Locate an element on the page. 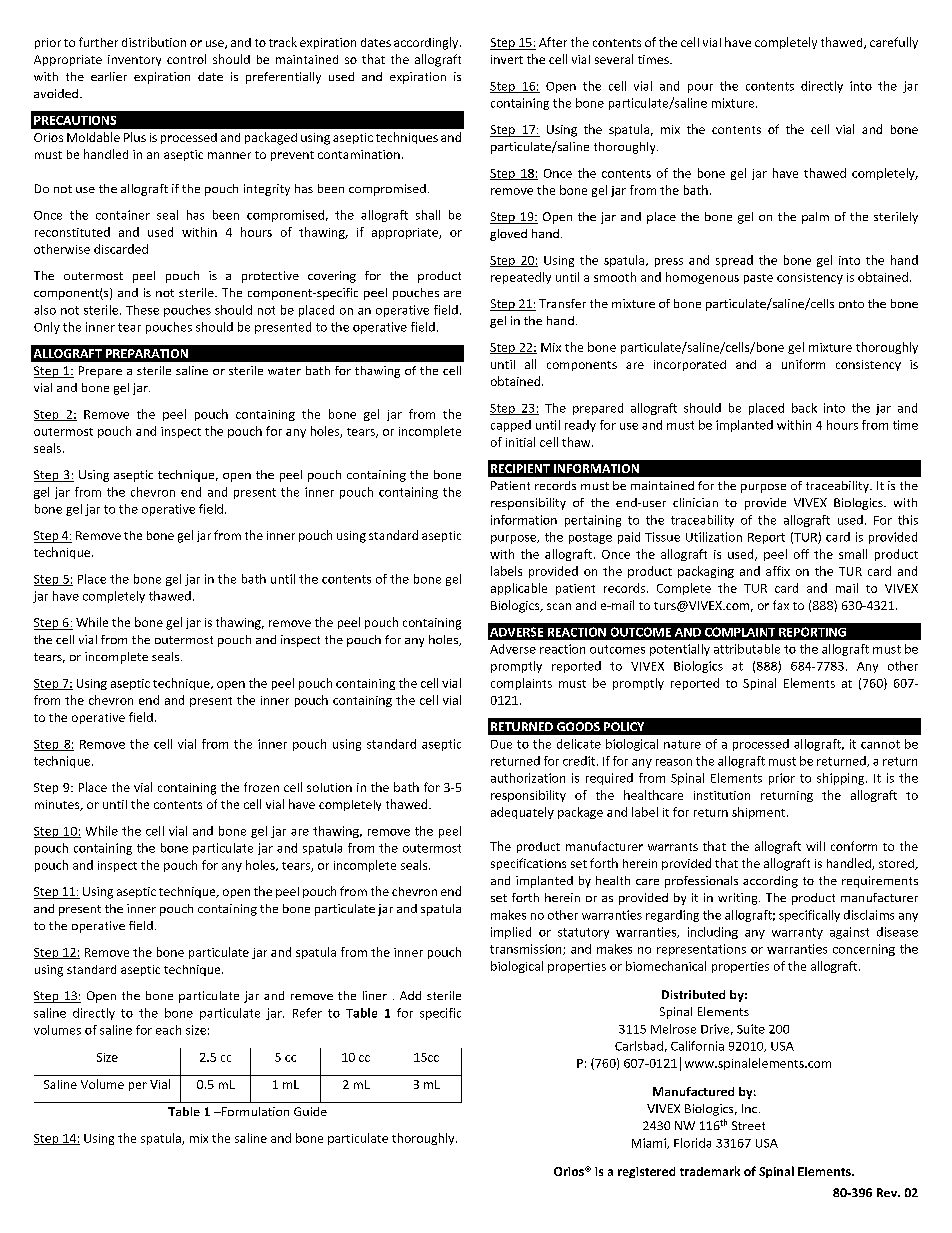 The height and width of the image is (1233, 952). pour is located at coordinates (700, 88).
